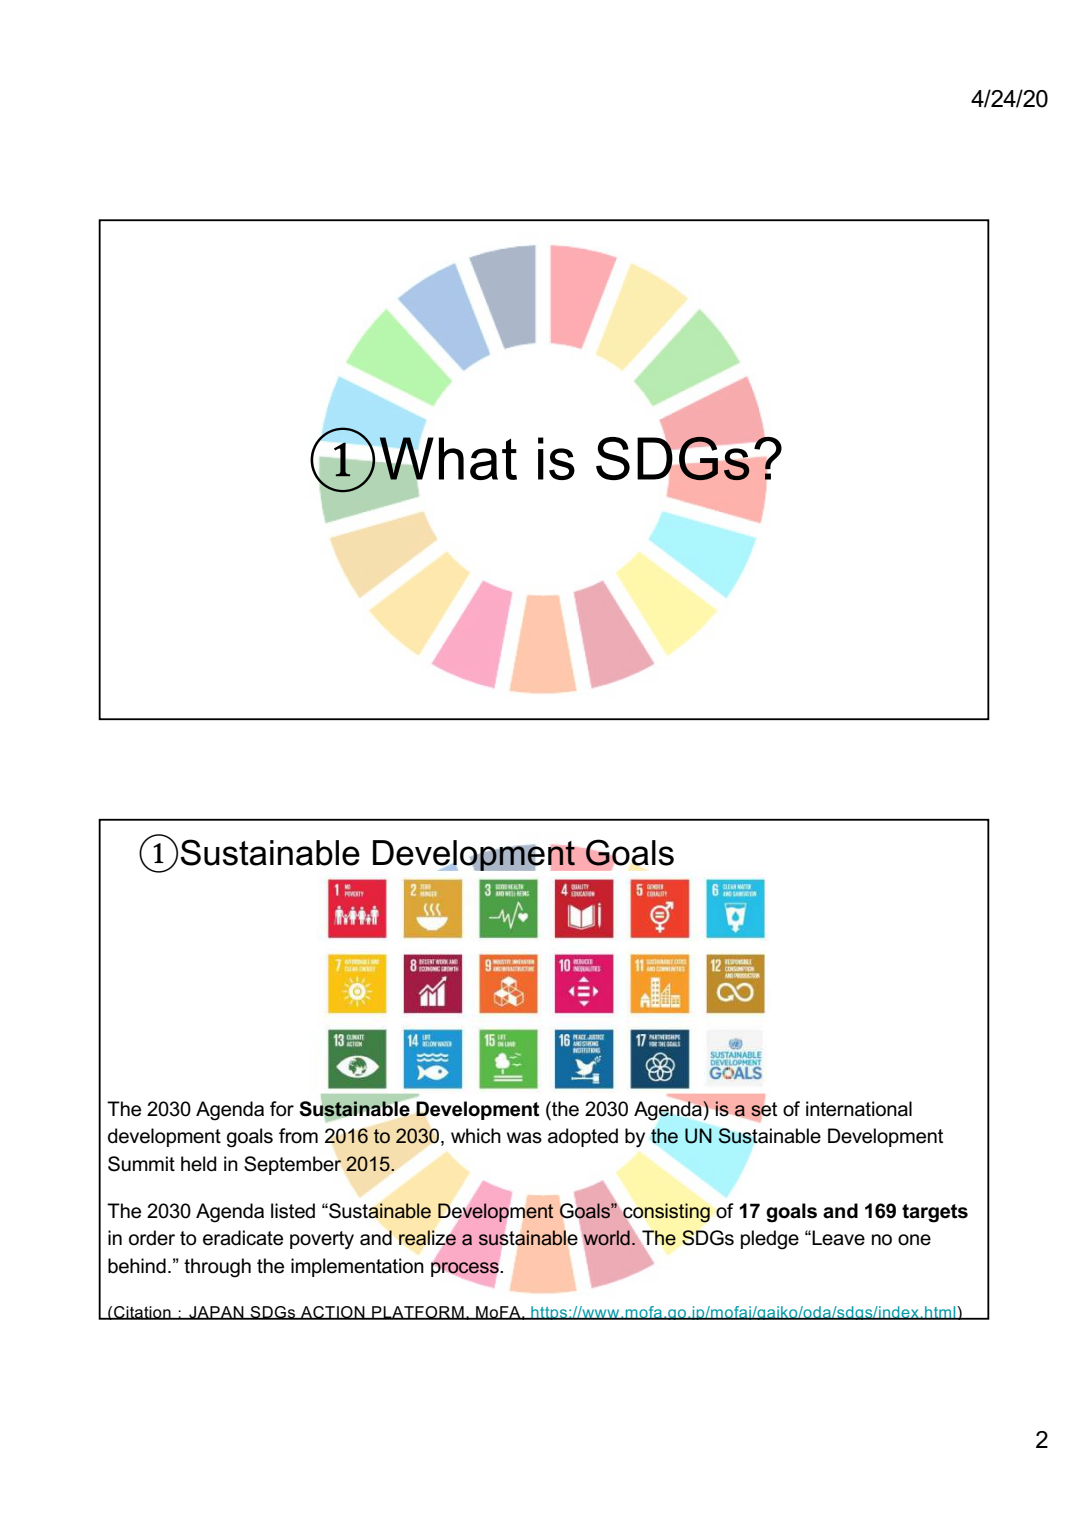 The width and height of the page is (1088, 1539). Describe the element at coordinates (427, 1238) in the page. I see `realize` at that location.
